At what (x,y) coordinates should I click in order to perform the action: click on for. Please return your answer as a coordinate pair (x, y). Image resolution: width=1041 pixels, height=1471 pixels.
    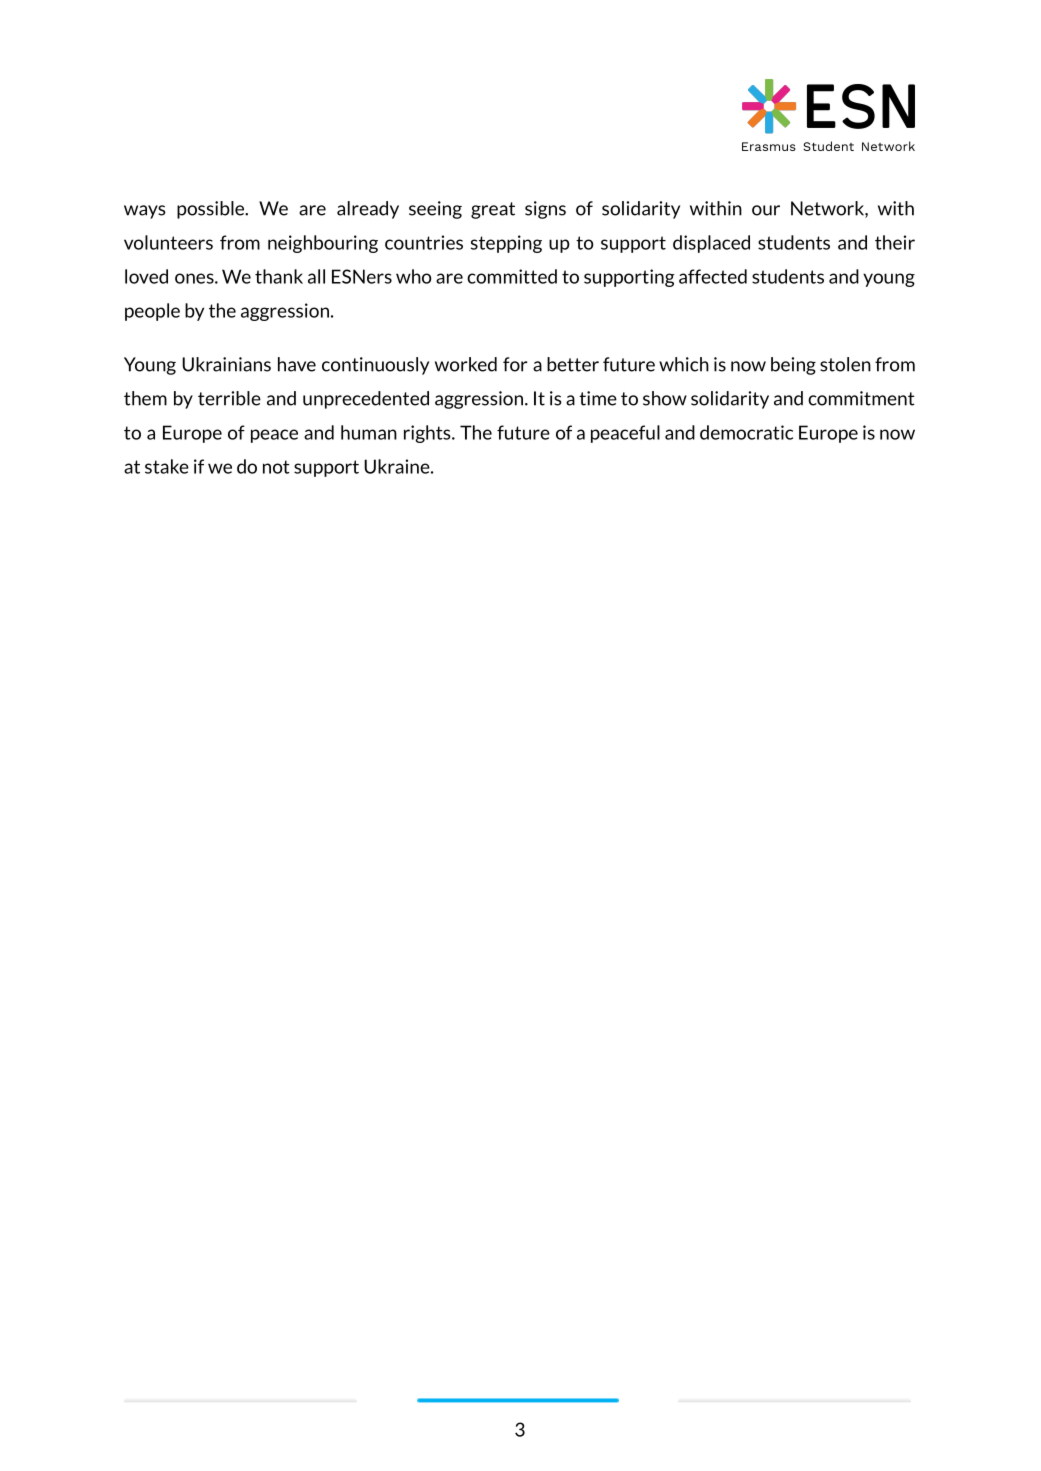
    Looking at the image, I should click on (515, 364).
